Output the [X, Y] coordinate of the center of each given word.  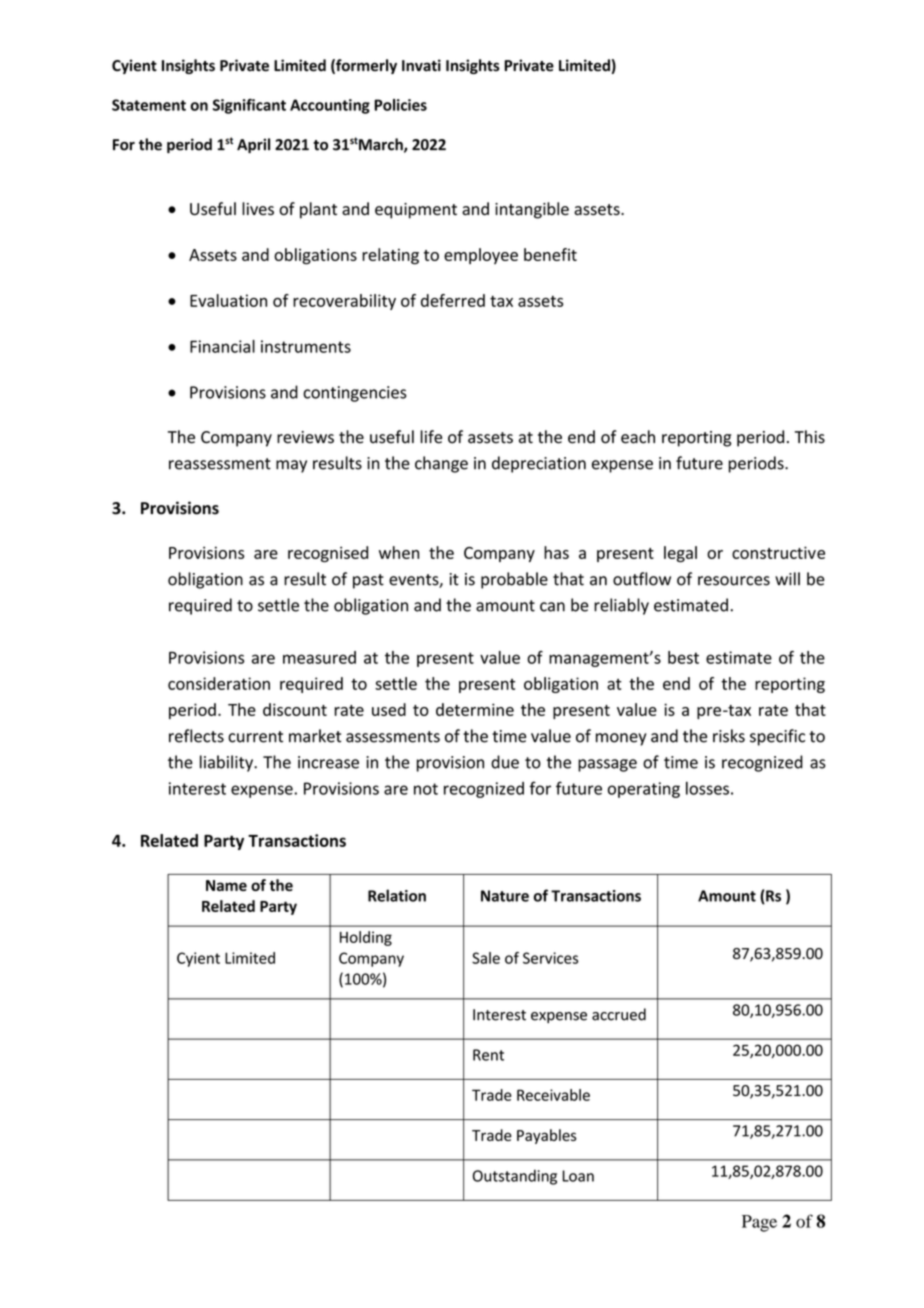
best [683, 657]
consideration [219, 683]
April [253, 145]
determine [475, 709]
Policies [400, 105]
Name [226, 885]
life [431, 437]
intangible [532, 210]
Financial [222, 346]
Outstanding [515, 1177]
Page [759, 1223]
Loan [578, 1176]
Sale [486, 958]
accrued [619, 1014]
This [810, 437]
